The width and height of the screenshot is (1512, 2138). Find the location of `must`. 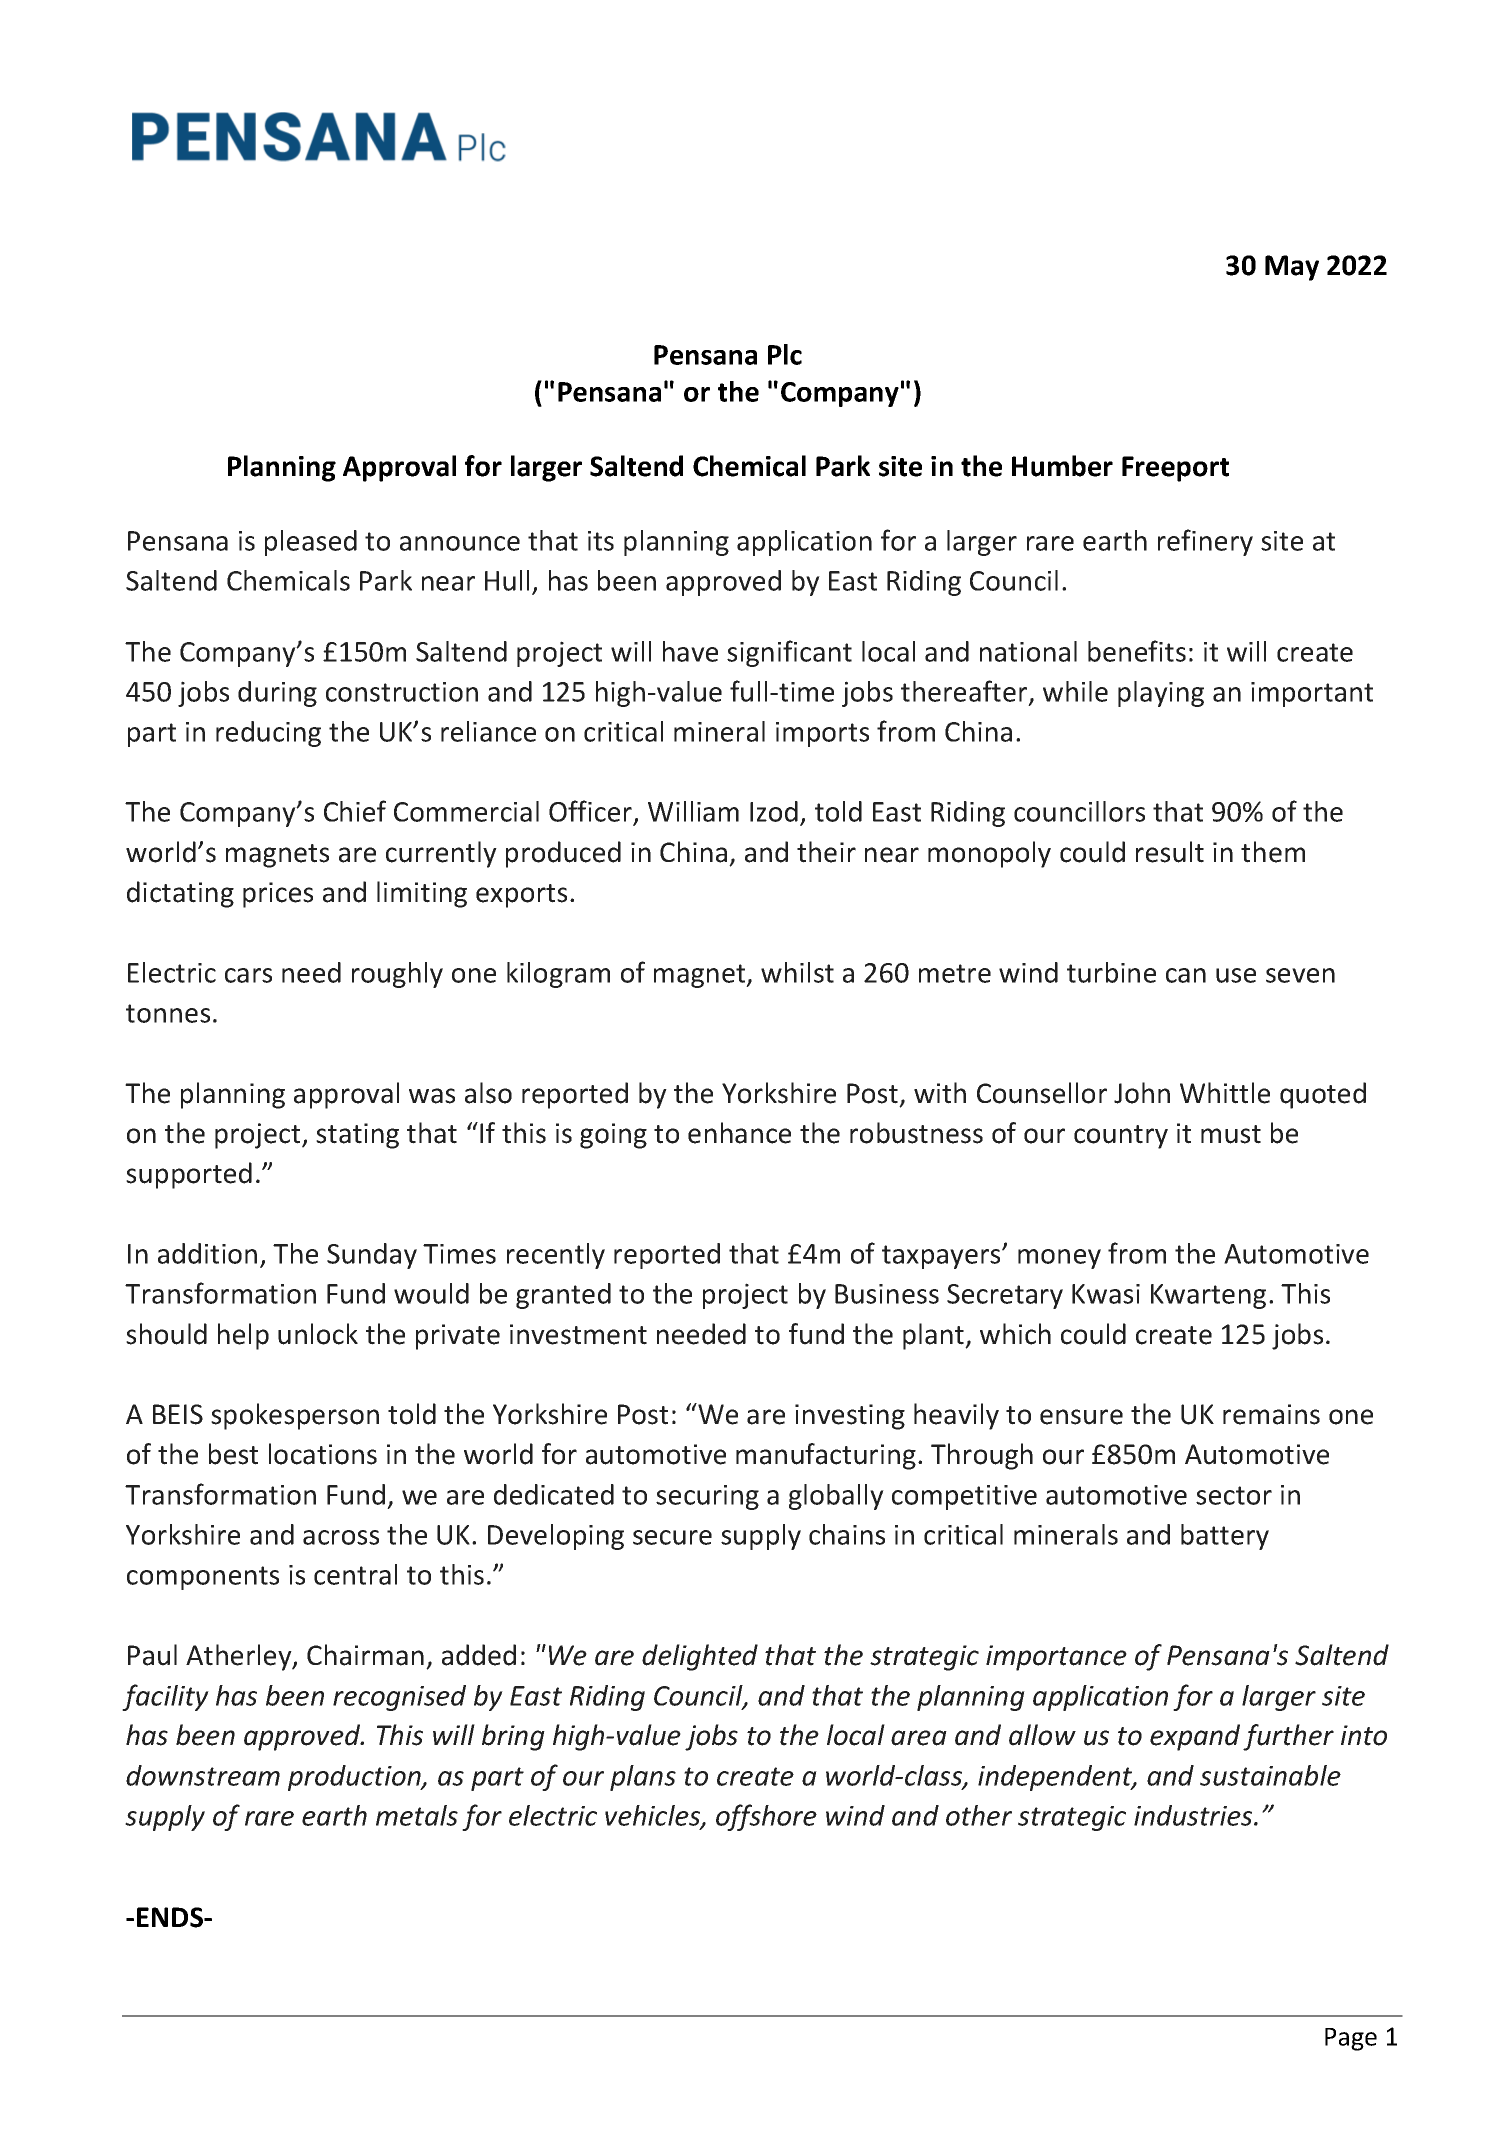

must is located at coordinates (1231, 1134).
